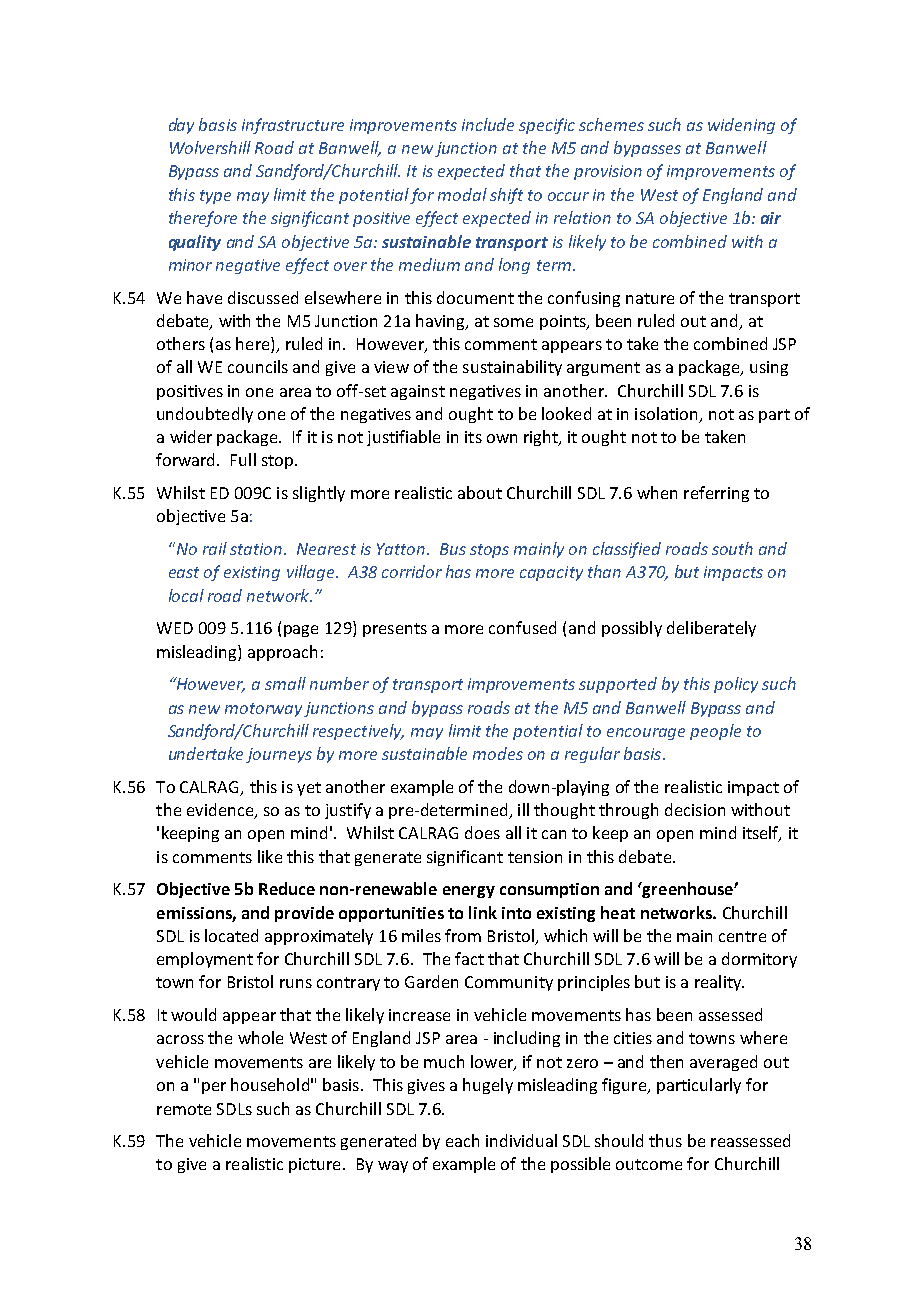 Image resolution: width=924 pixels, height=1308 pixels. Describe the element at coordinates (741, 126) in the page. I see `widening` at that location.
